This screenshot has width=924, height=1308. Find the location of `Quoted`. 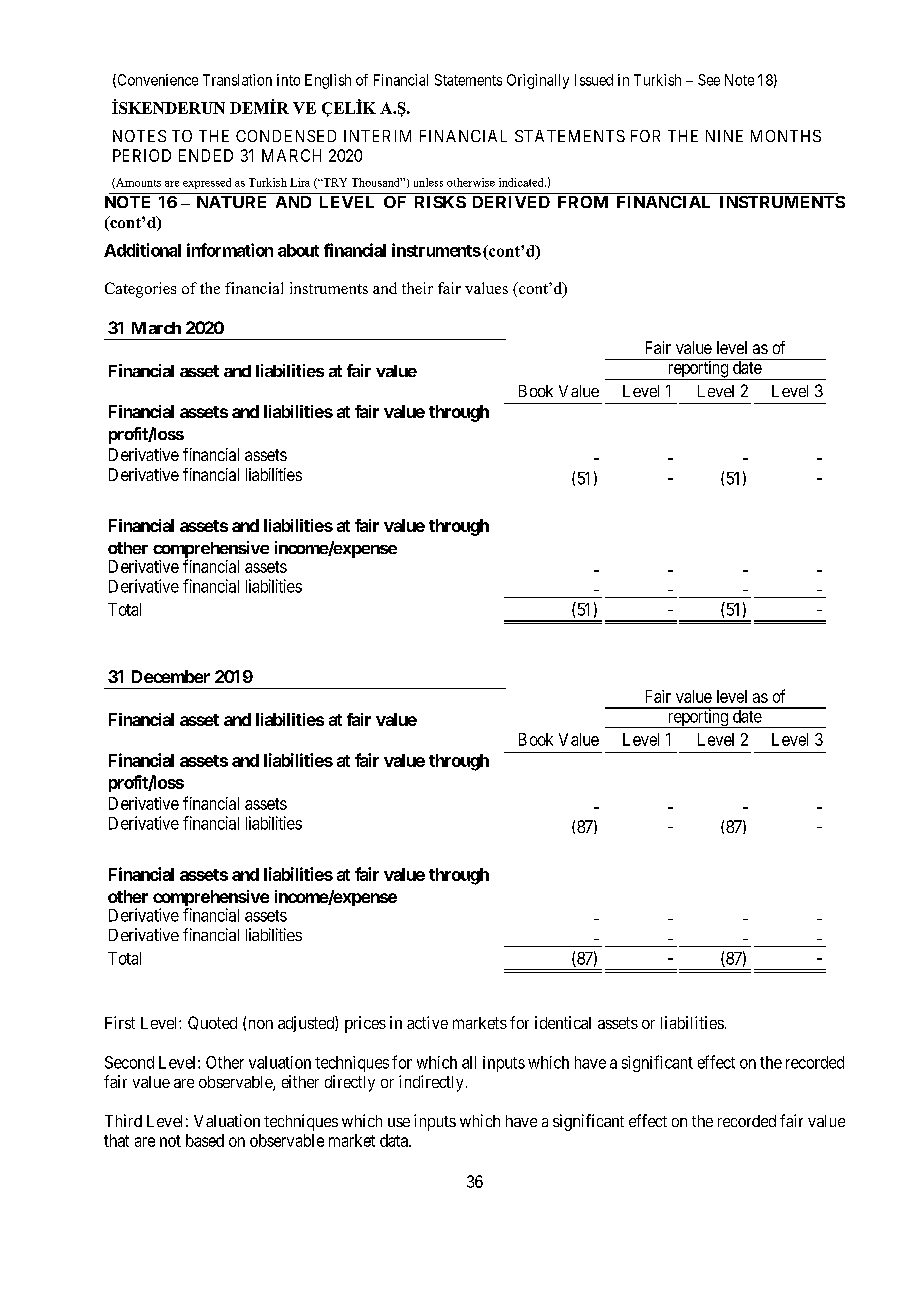

Quoted is located at coordinates (212, 1023).
